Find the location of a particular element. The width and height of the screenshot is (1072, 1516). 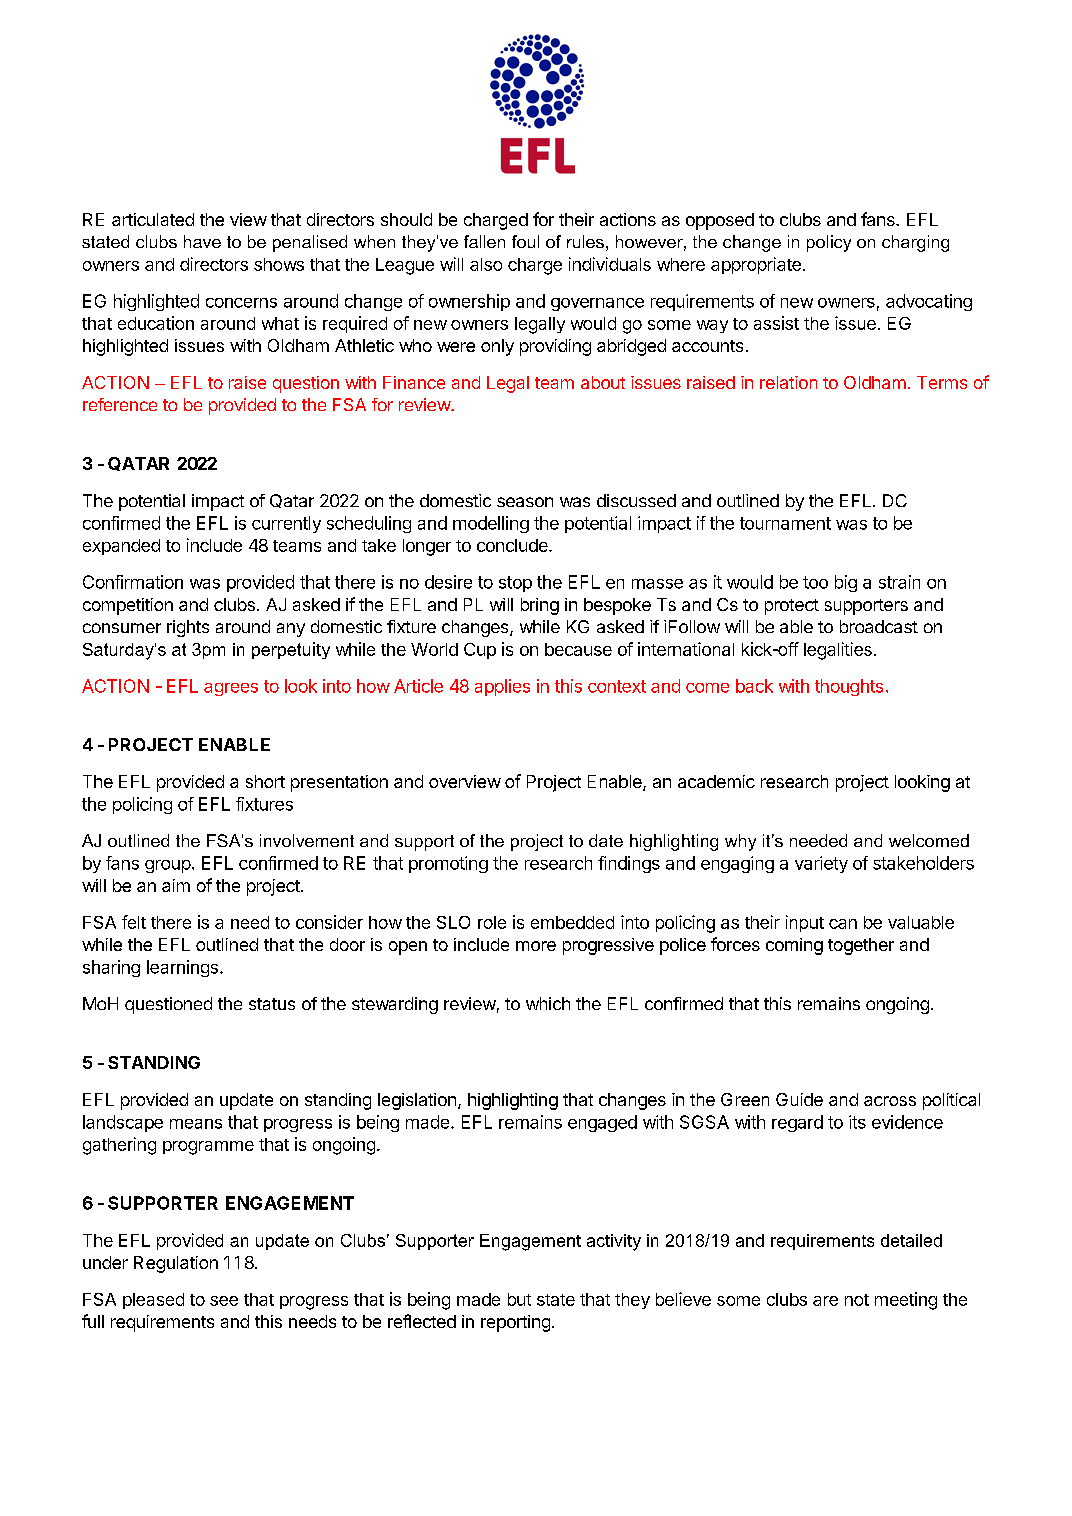

season is located at coordinates (525, 502).
